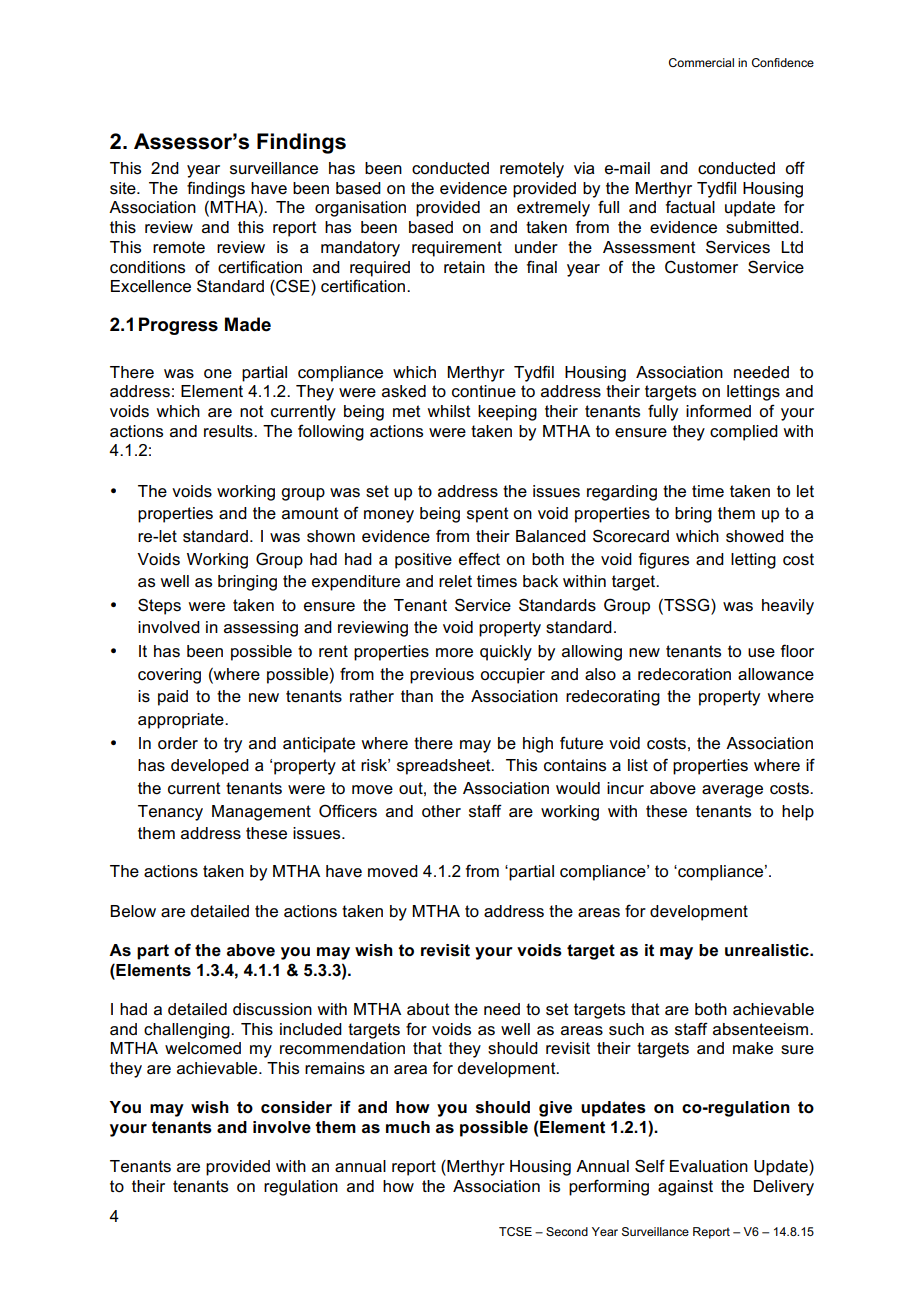  What do you see at coordinates (701, 62) in the page?
I see `Commercial` at bounding box center [701, 62].
